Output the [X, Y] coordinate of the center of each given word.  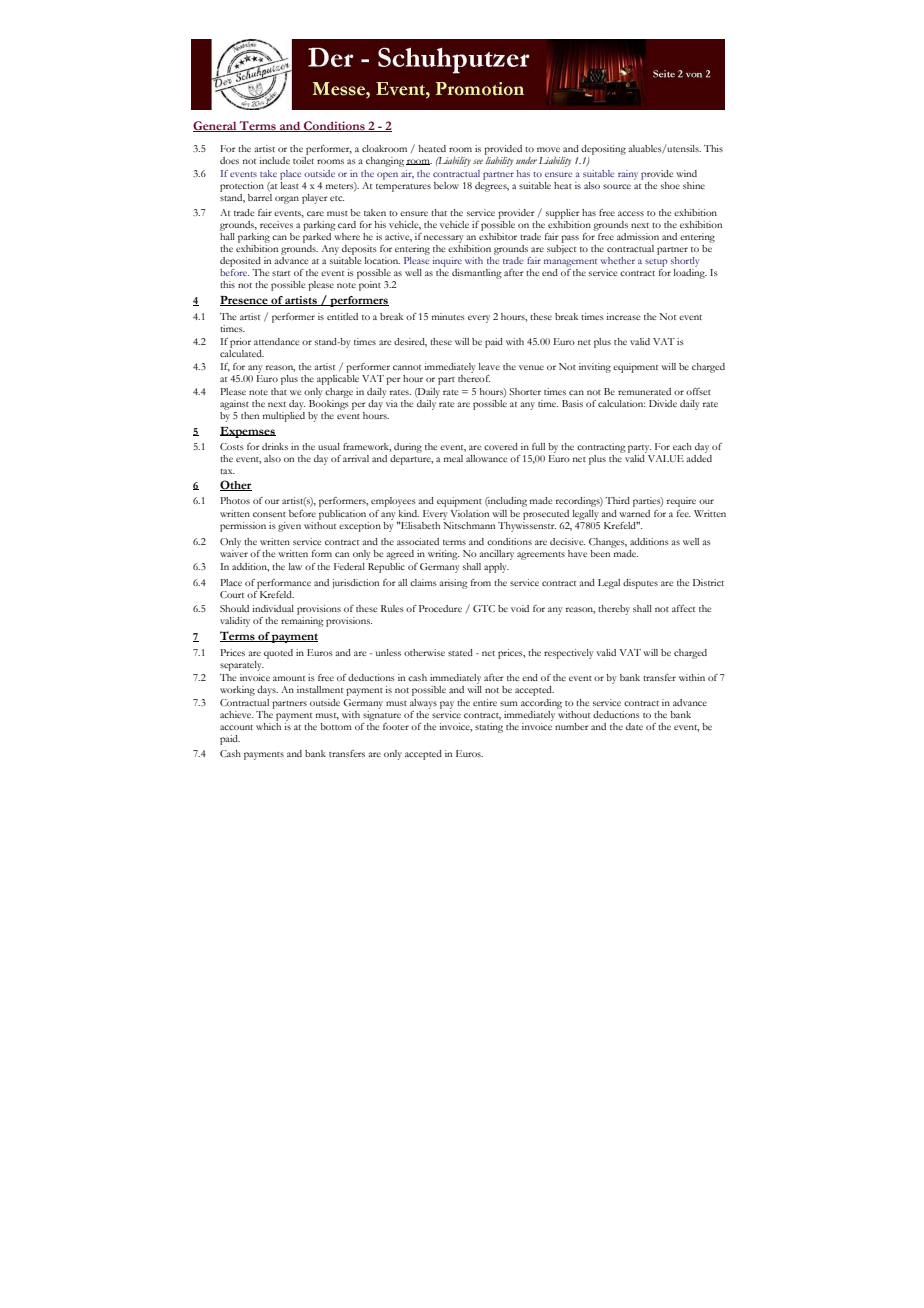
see [478, 161]
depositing [603, 150]
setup [656, 263]
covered [501, 446]
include [274, 160]
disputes [640, 584]
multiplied [283, 415]
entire [485, 702]
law [295, 566]
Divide [663, 403]
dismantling [476, 274]
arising [453, 584]
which [268, 725]
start [281, 273]
